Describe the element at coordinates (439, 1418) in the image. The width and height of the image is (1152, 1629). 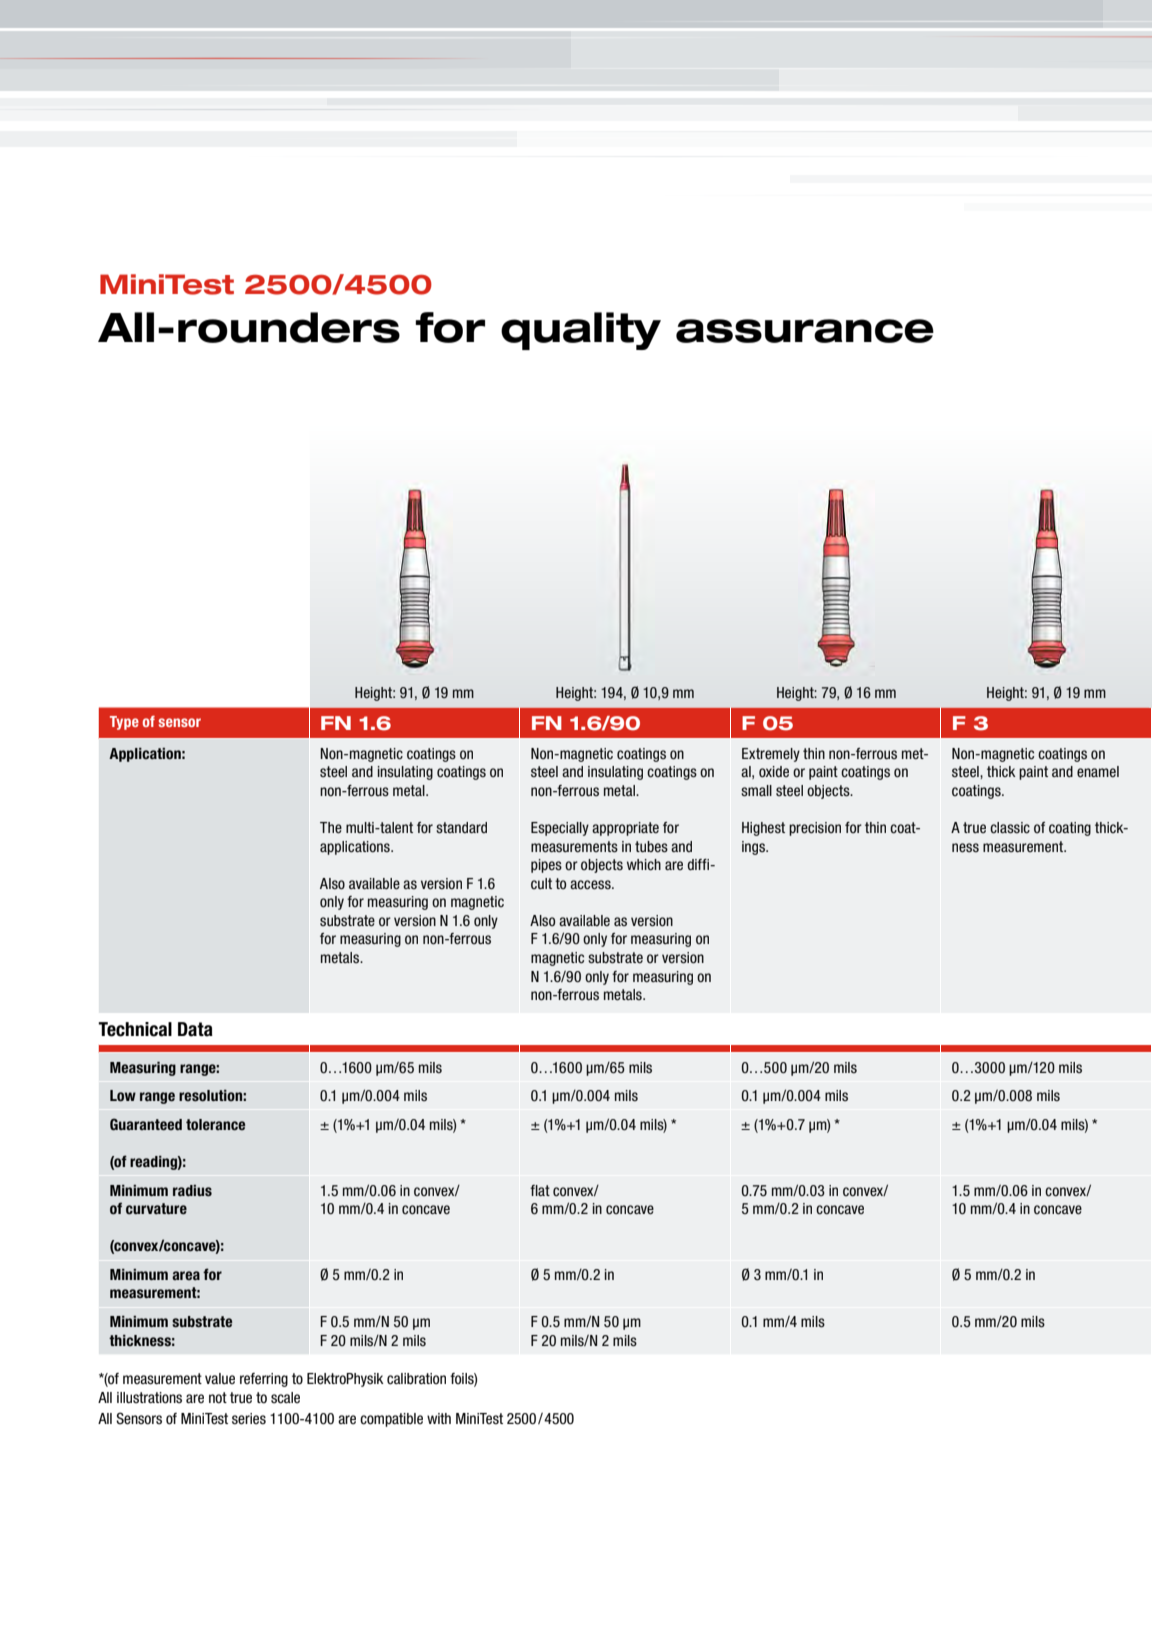
I see `with` at that location.
